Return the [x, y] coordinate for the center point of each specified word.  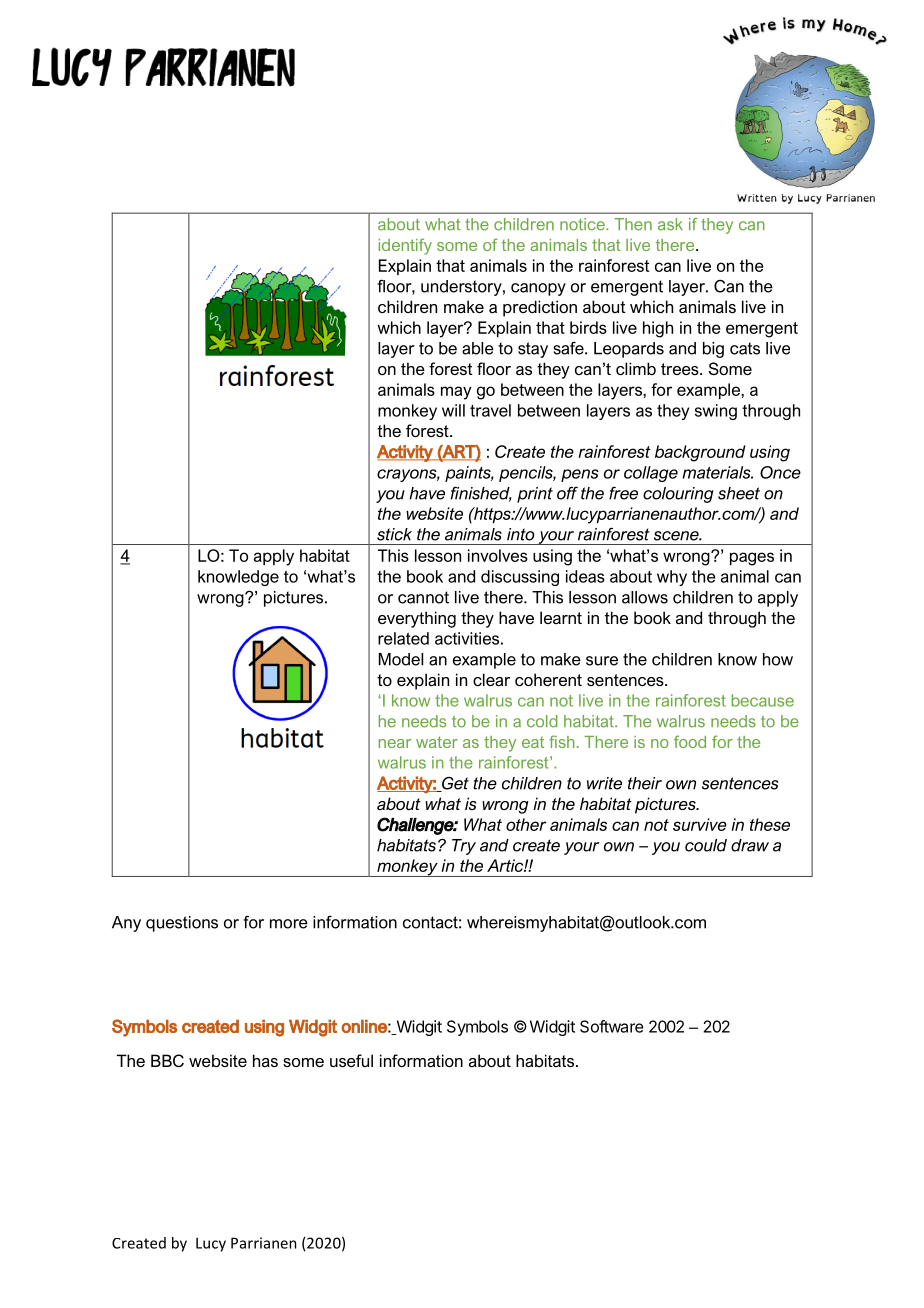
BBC [167, 1060]
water [437, 742]
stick [394, 534]
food [690, 741]
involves [498, 555]
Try [464, 847]
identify [405, 246]
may [456, 393]
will [453, 410]
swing [716, 412]
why [672, 578]
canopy [538, 289]
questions [182, 924]
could [706, 845]
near [395, 743]
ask [670, 224]
